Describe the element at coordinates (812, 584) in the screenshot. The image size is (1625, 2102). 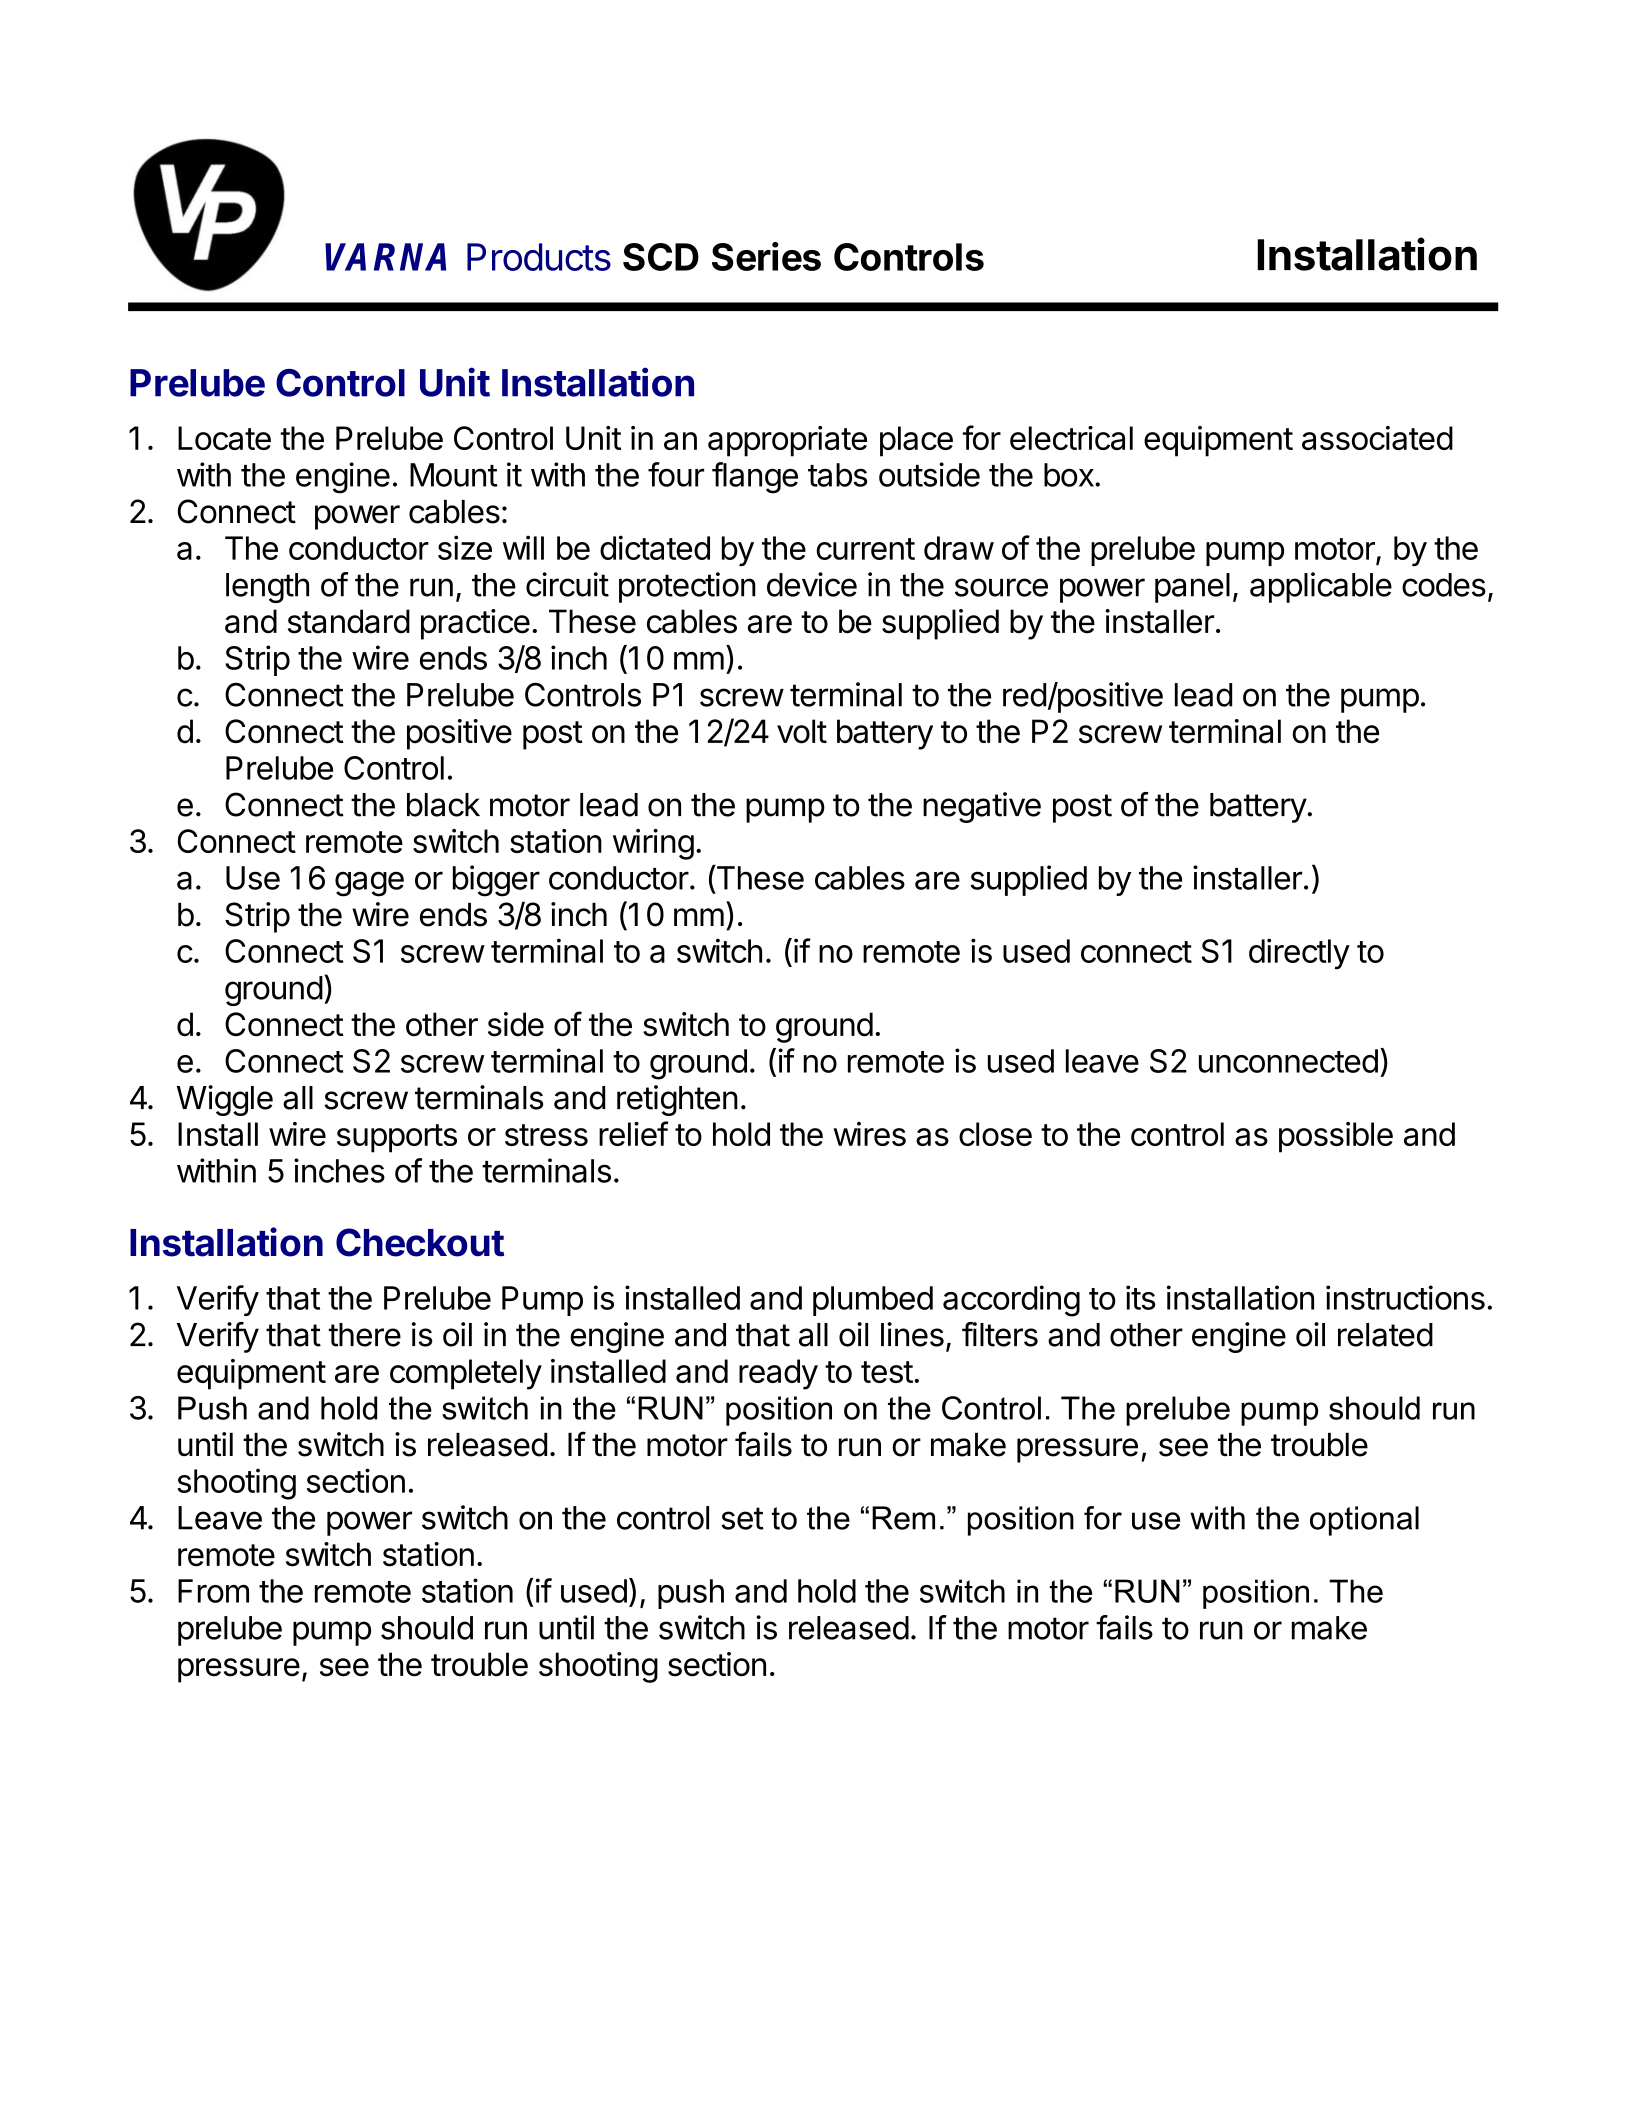
I see `device` at that location.
